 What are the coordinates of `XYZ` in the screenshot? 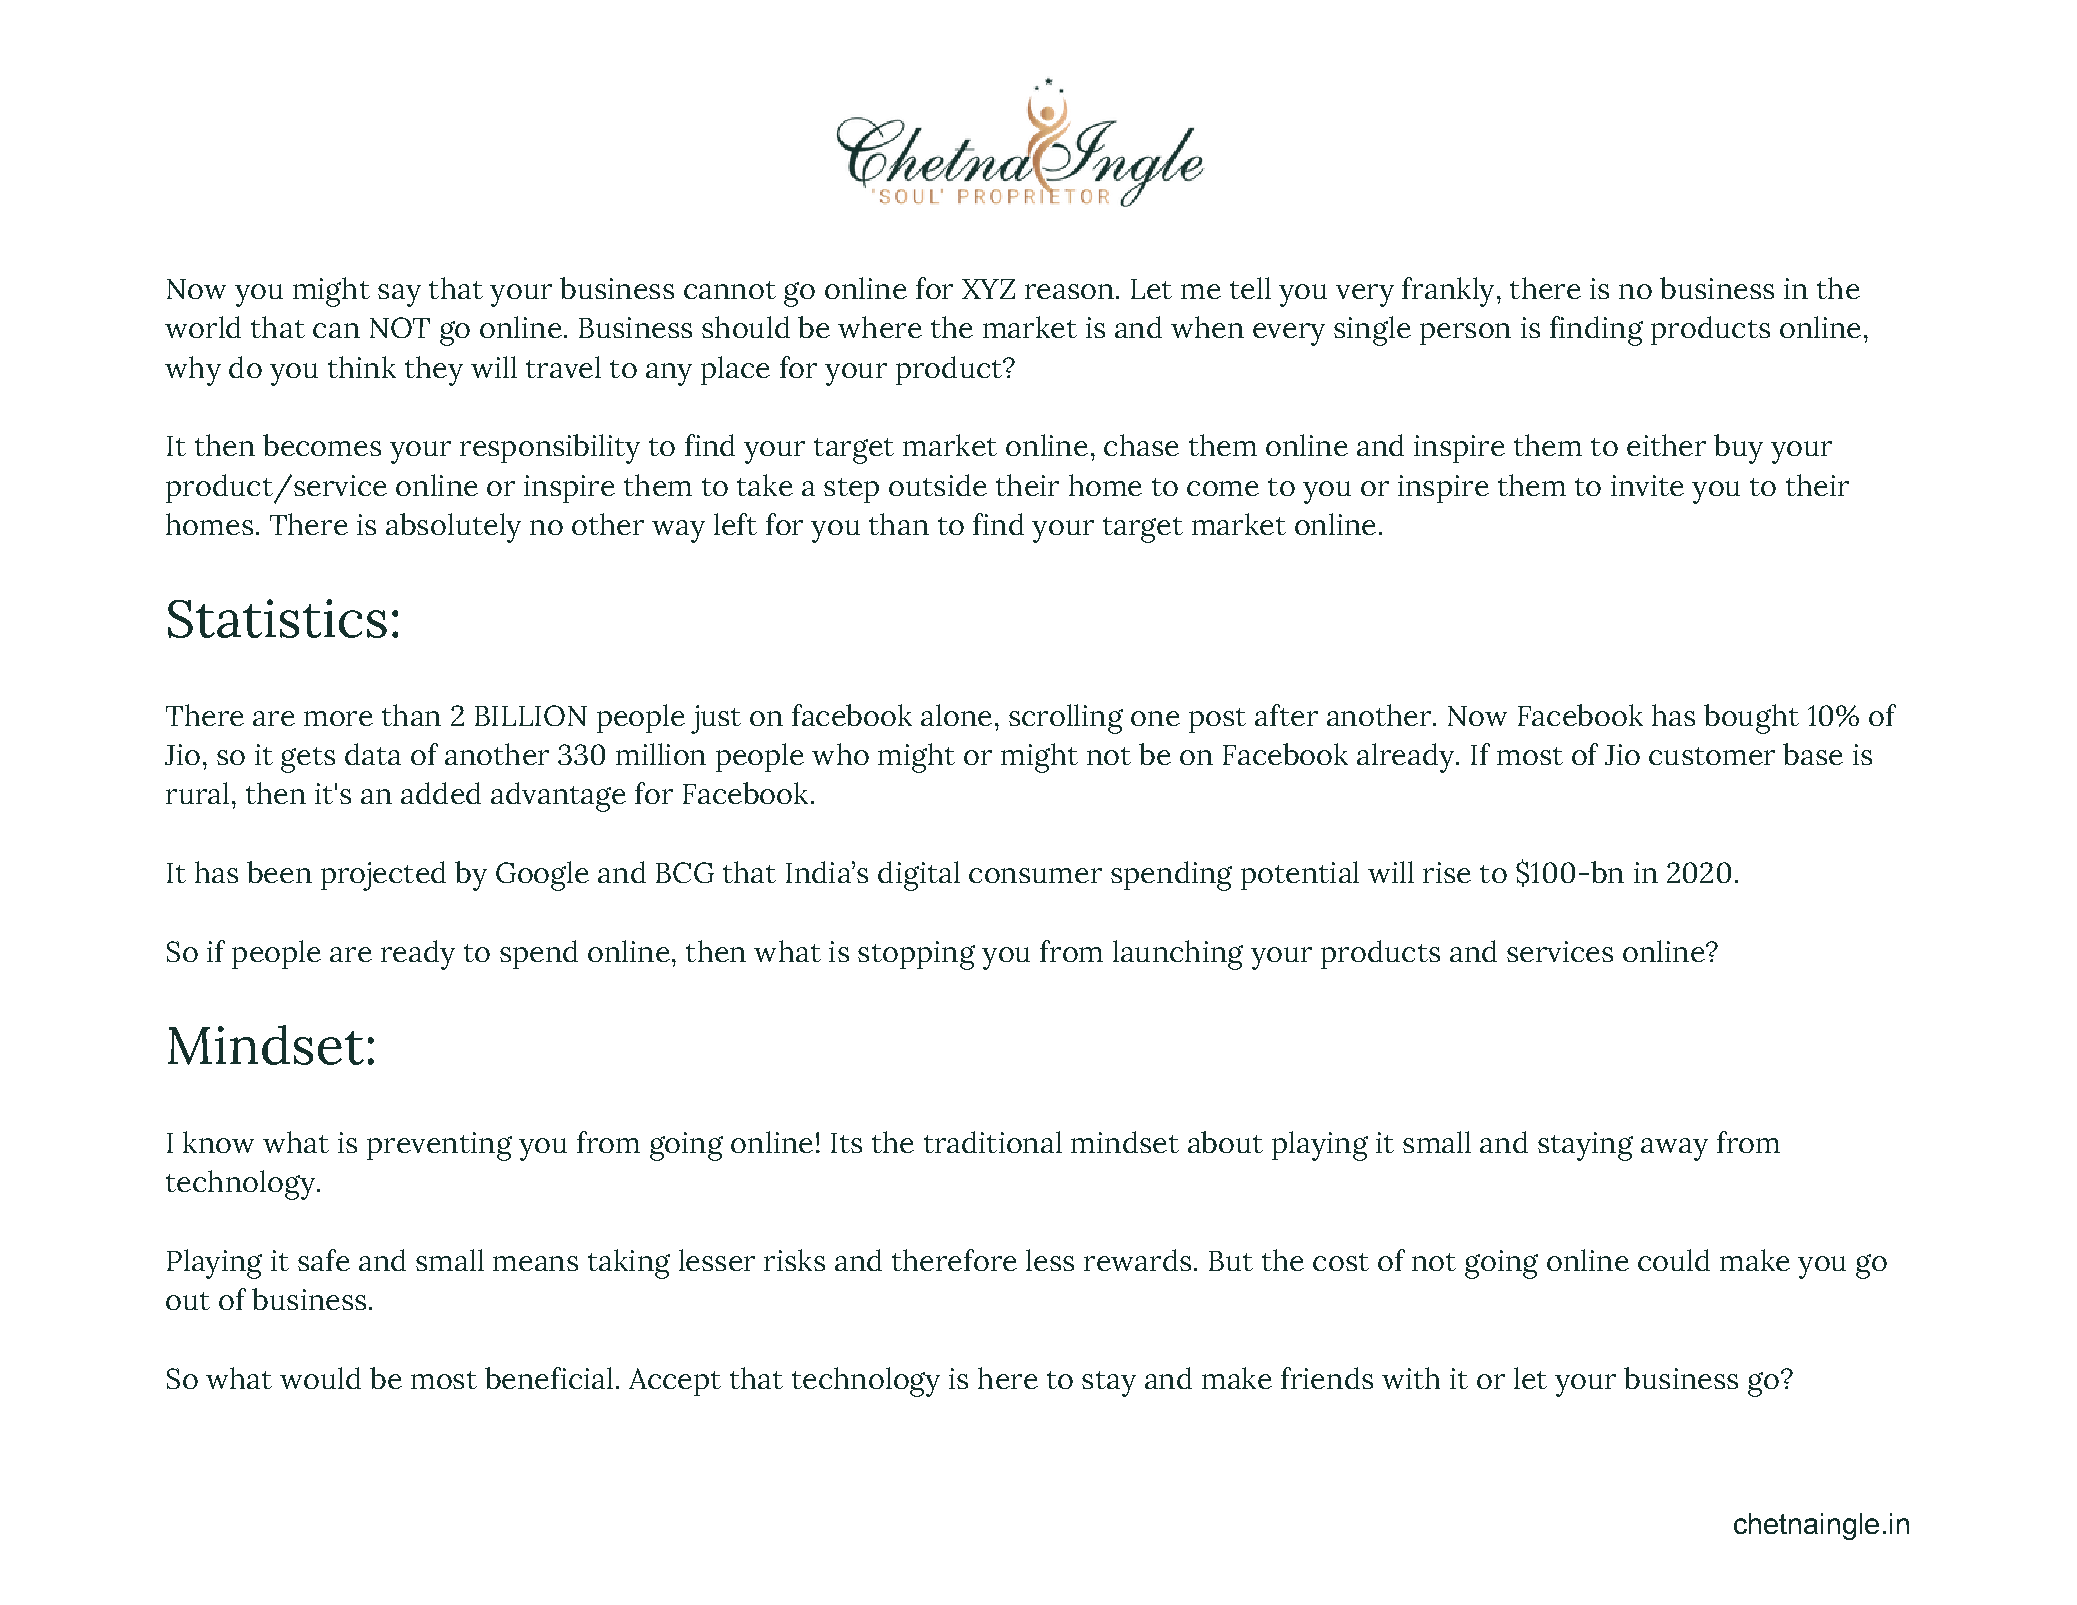 It's located at (988, 289).
